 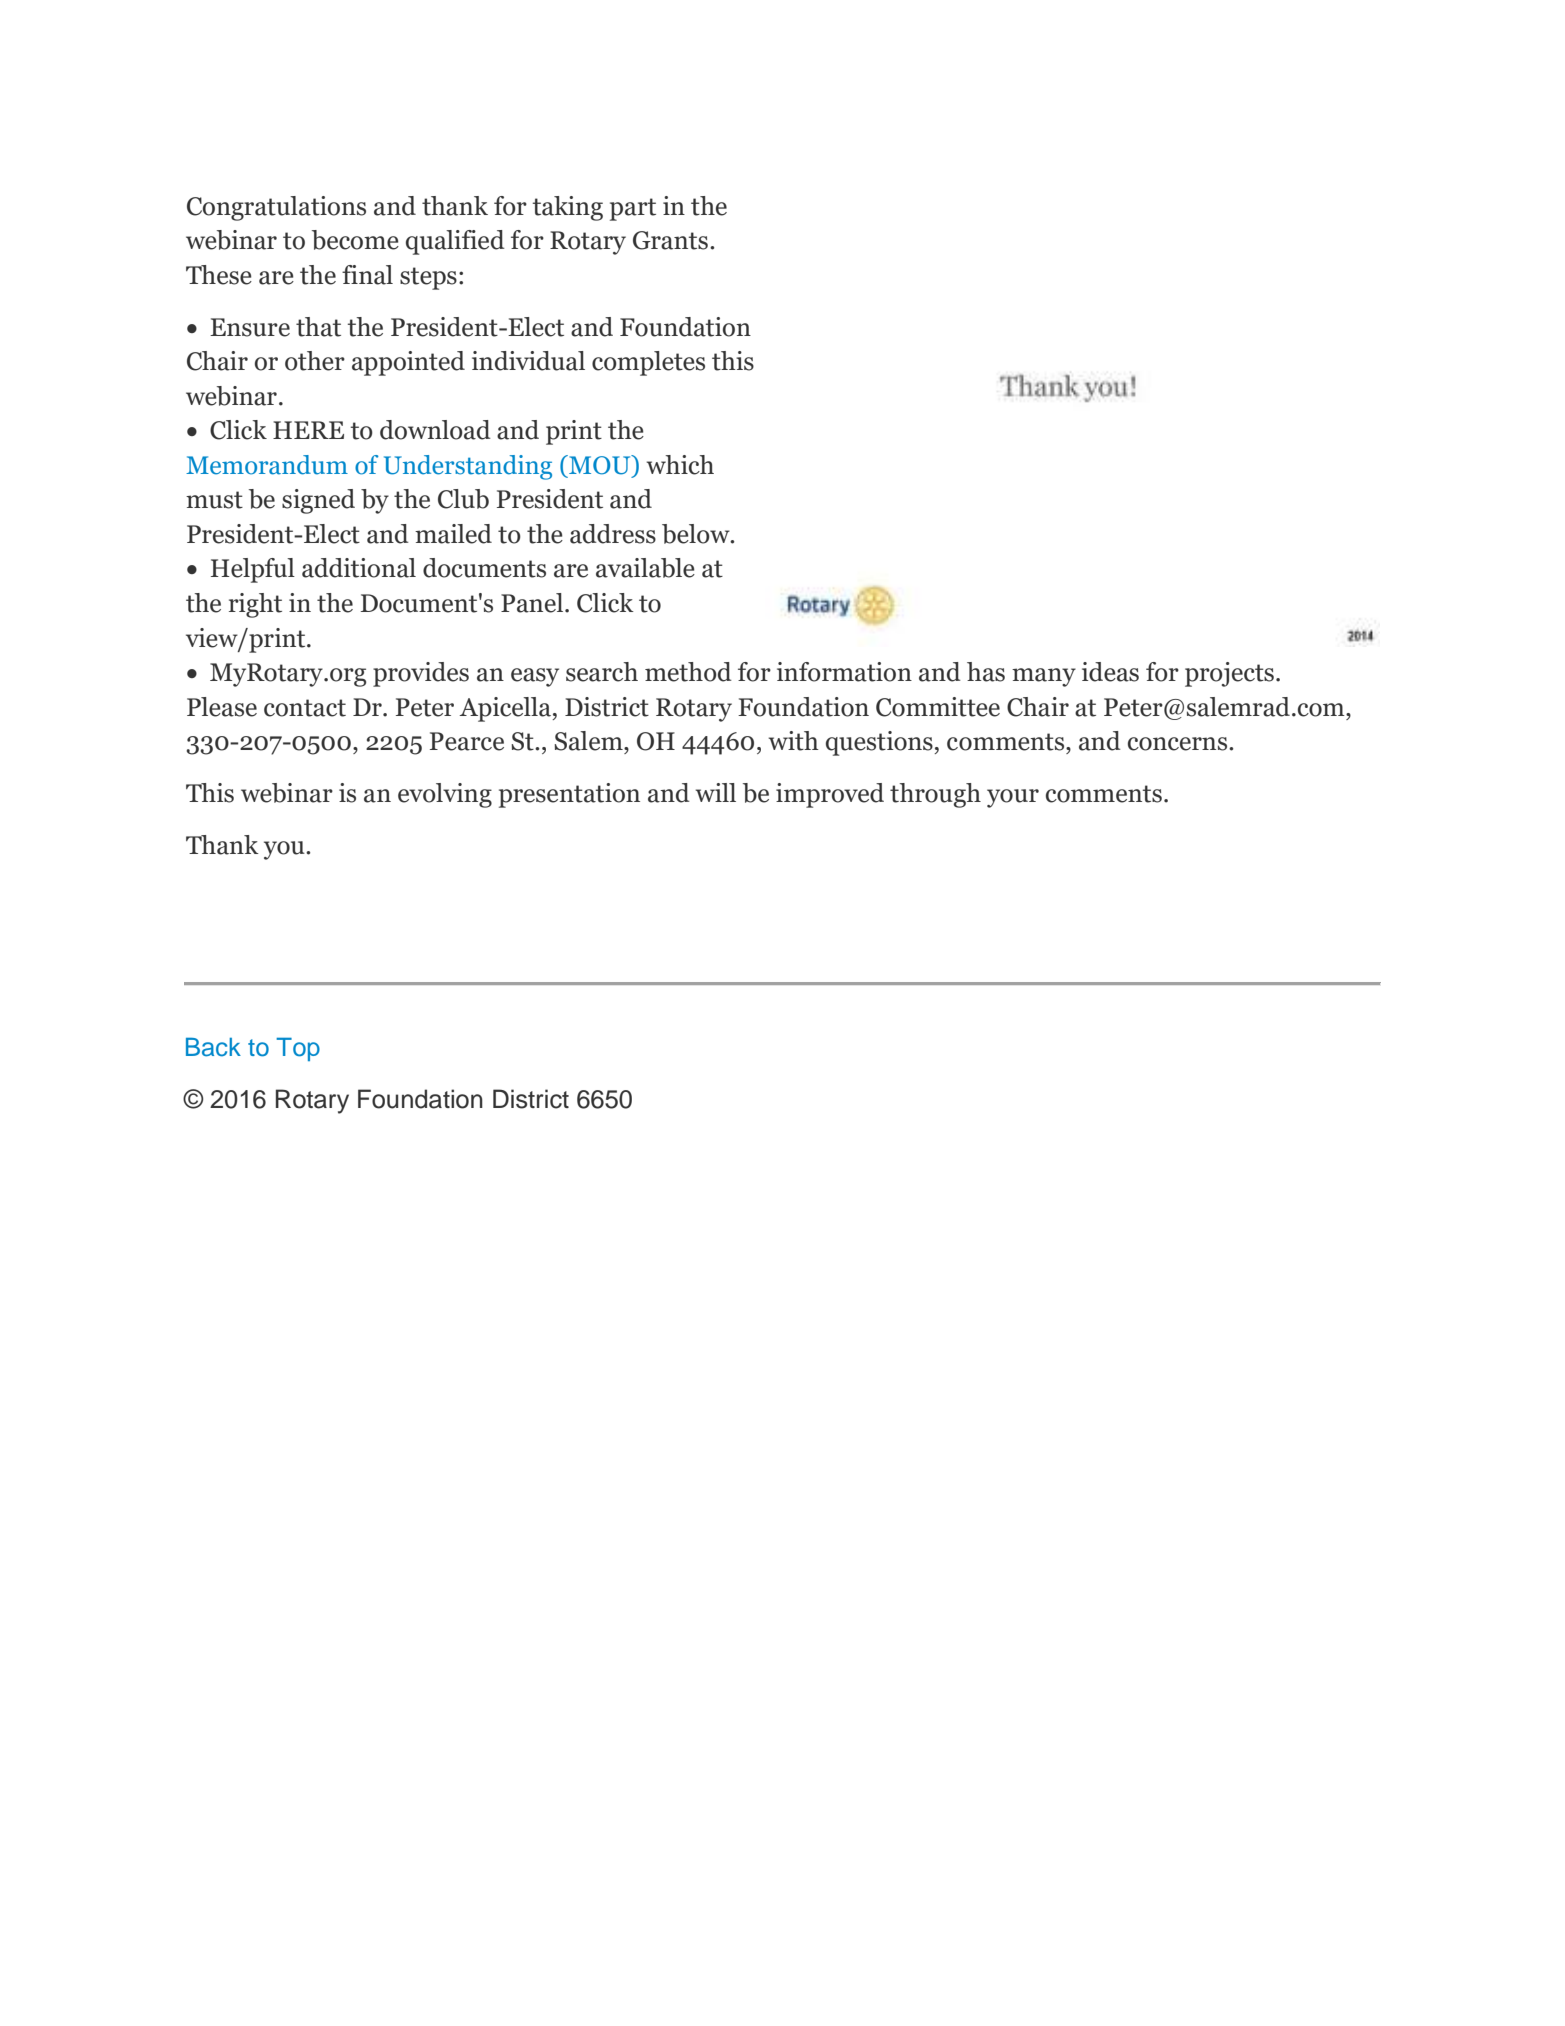 What do you see at coordinates (213, 1047) in the screenshot?
I see `Back` at bounding box center [213, 1047].
